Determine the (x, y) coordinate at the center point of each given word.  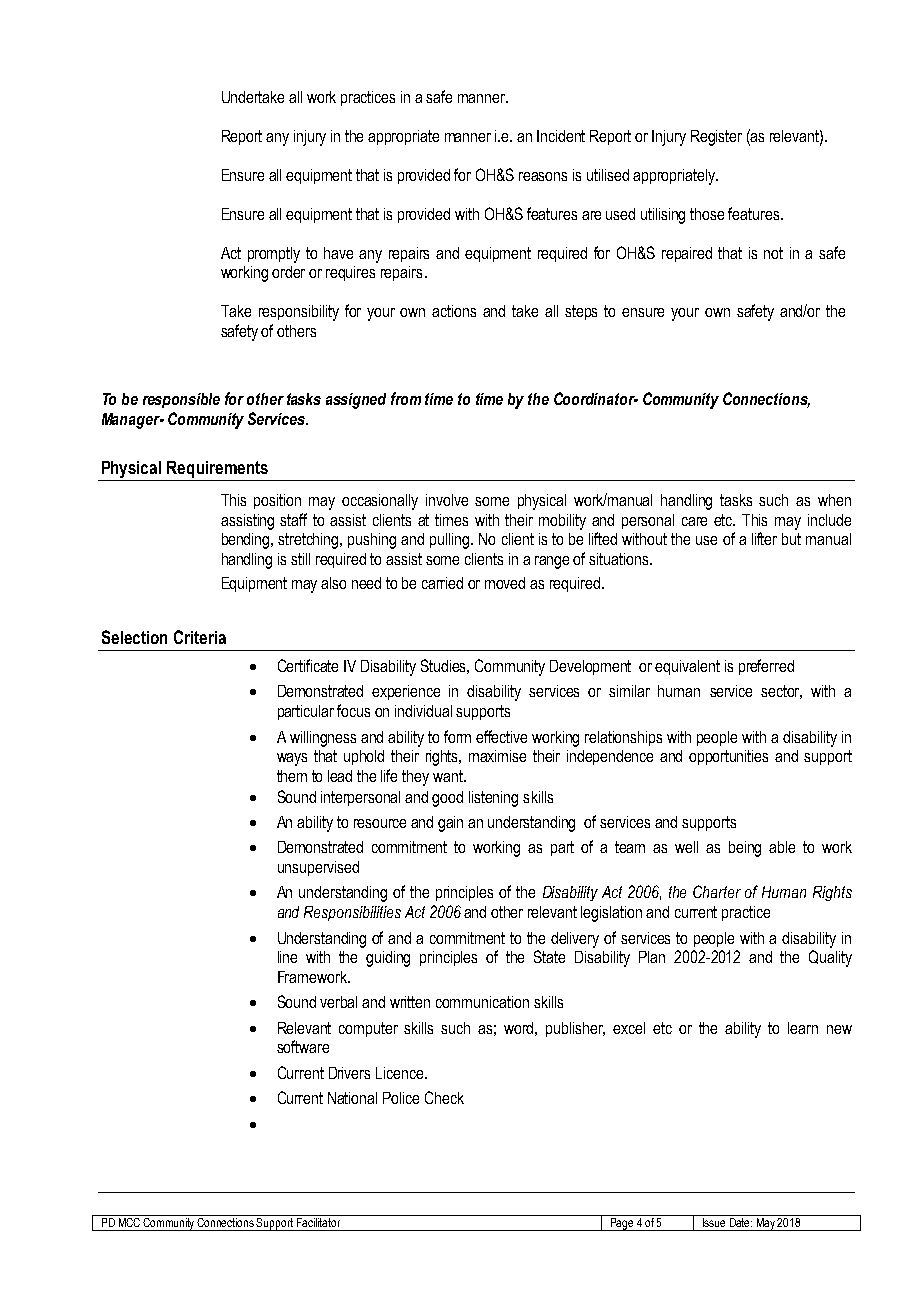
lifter (764, 538)
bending (247, 541)
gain (450, 824)
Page (621, 1224)
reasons (543, 176)
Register (716, 138)
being (745, 849)
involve (447, 500)
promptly (274, 255)
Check (444, 1097)
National (352, 1098)
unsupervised (318, 868)
